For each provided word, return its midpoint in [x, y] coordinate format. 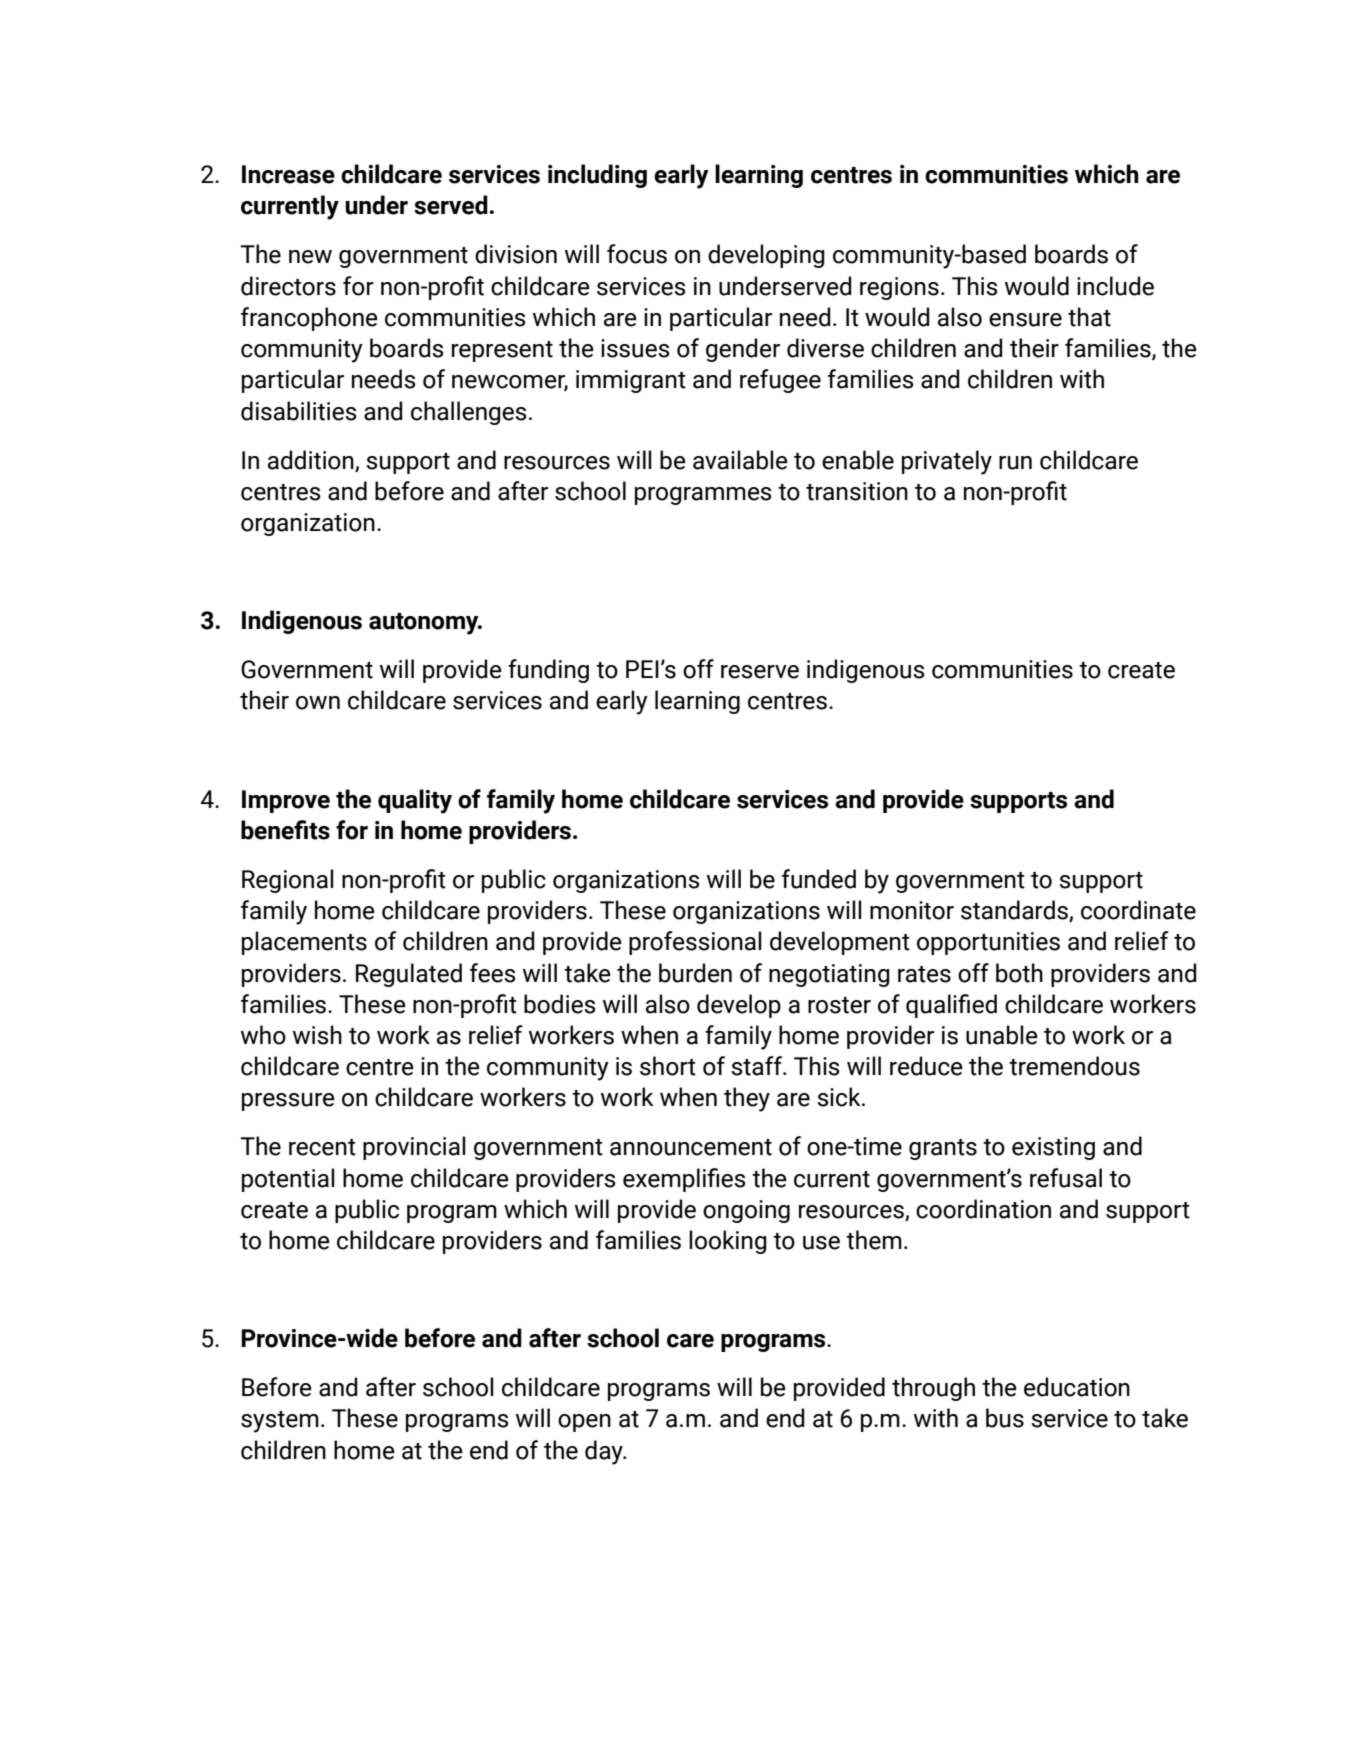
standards [1015, 911]
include [1115, 286]
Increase [288, 174]
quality [415, 801]
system [280, 1422]
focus [637, 254]
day [605, 1452]
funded [819, 879]
